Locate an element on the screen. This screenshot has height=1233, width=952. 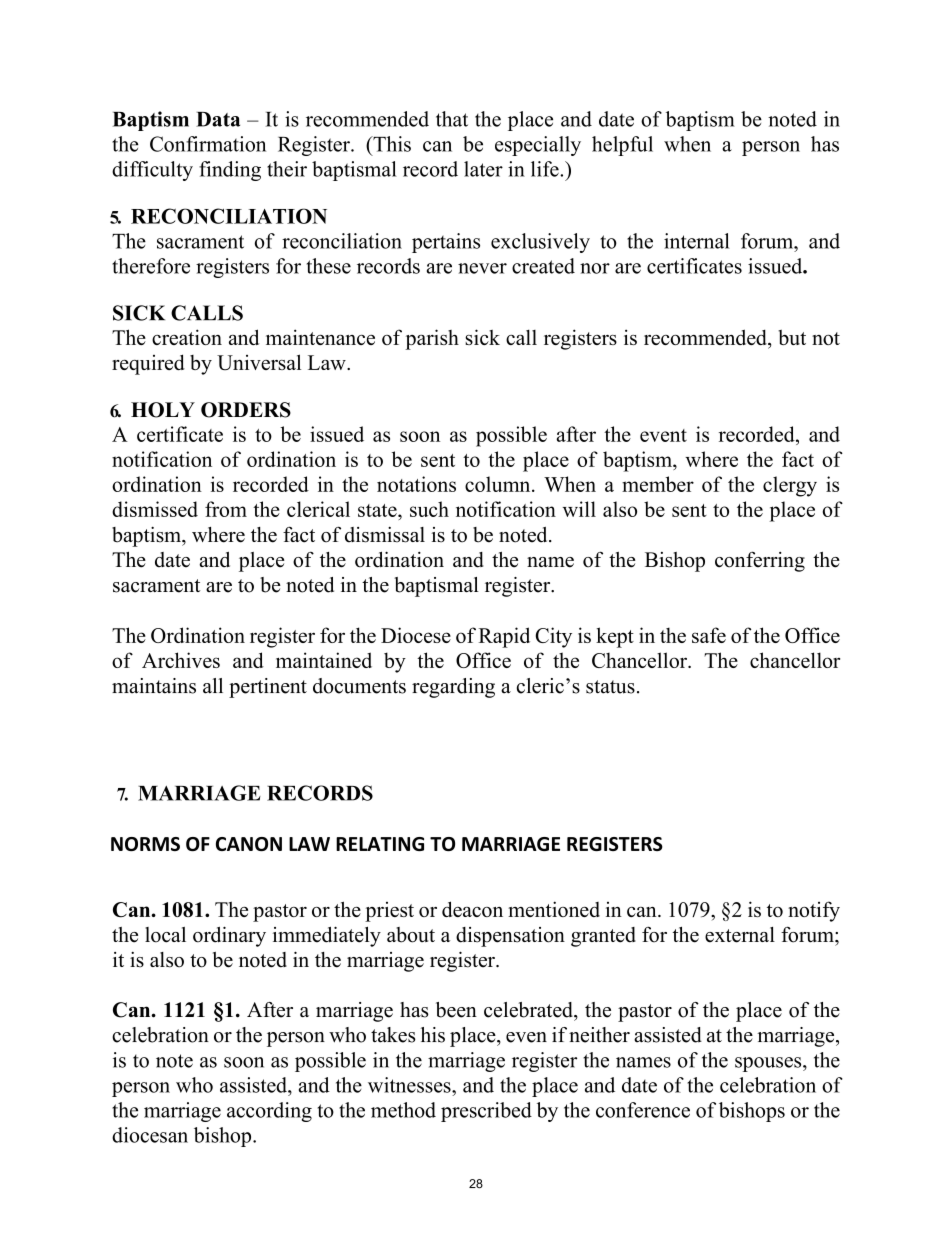
from is located at coordinates (226, 509).
